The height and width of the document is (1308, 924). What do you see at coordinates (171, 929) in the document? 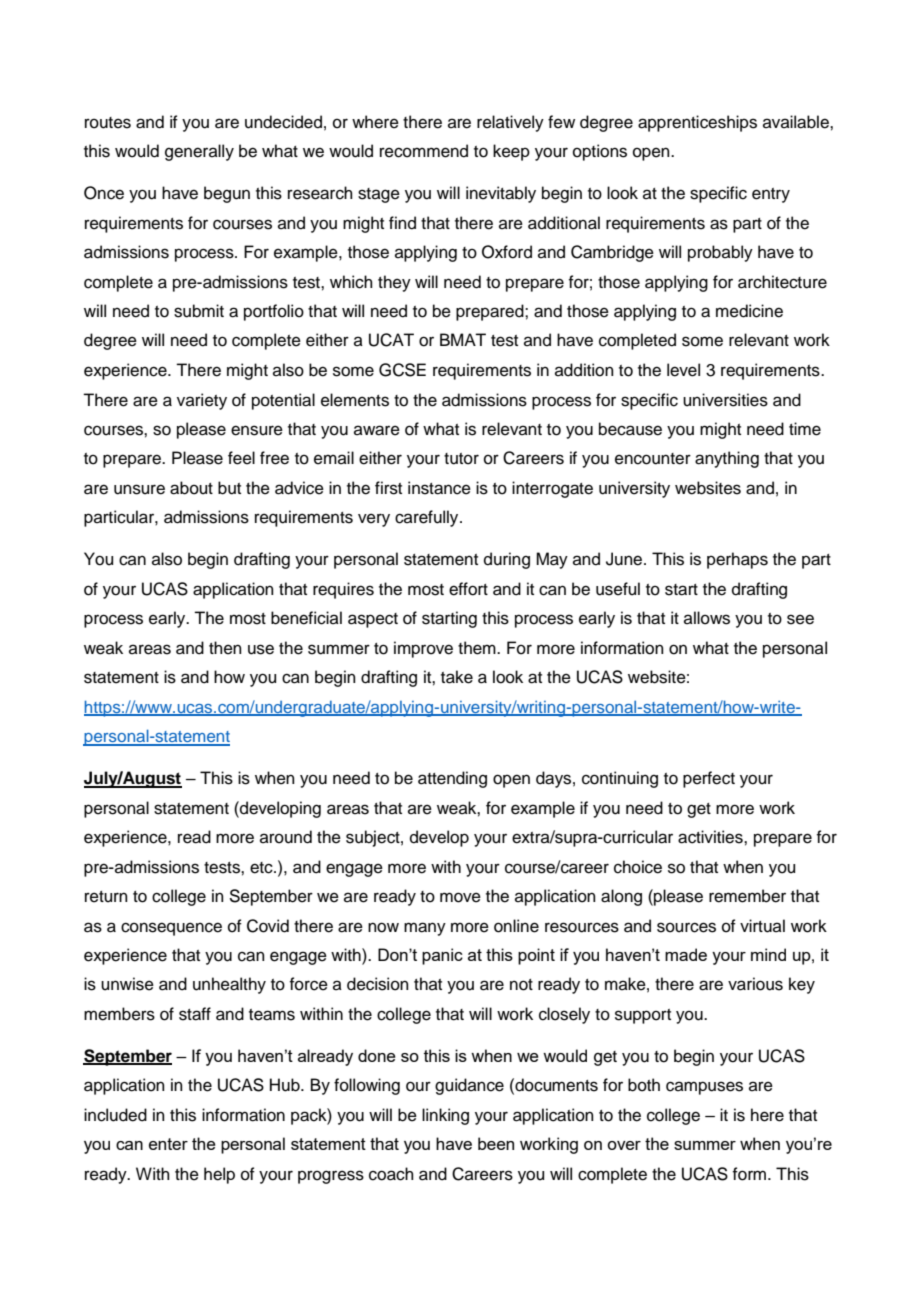
I see `consequence` at bounding box center [171, 929].
